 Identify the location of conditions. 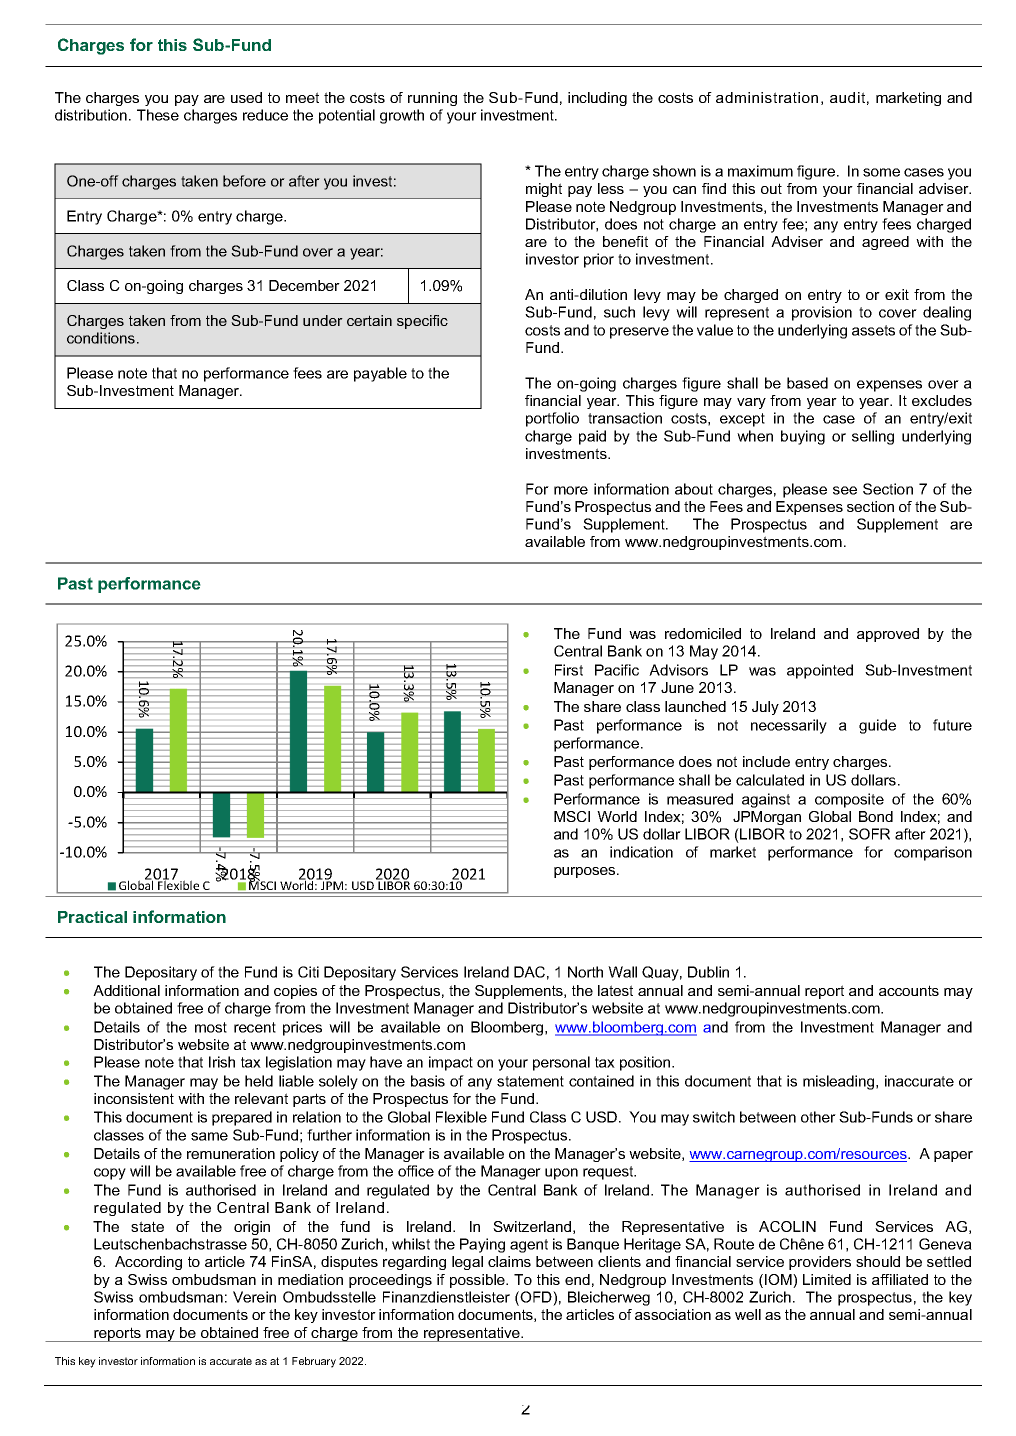
(102, 338).
